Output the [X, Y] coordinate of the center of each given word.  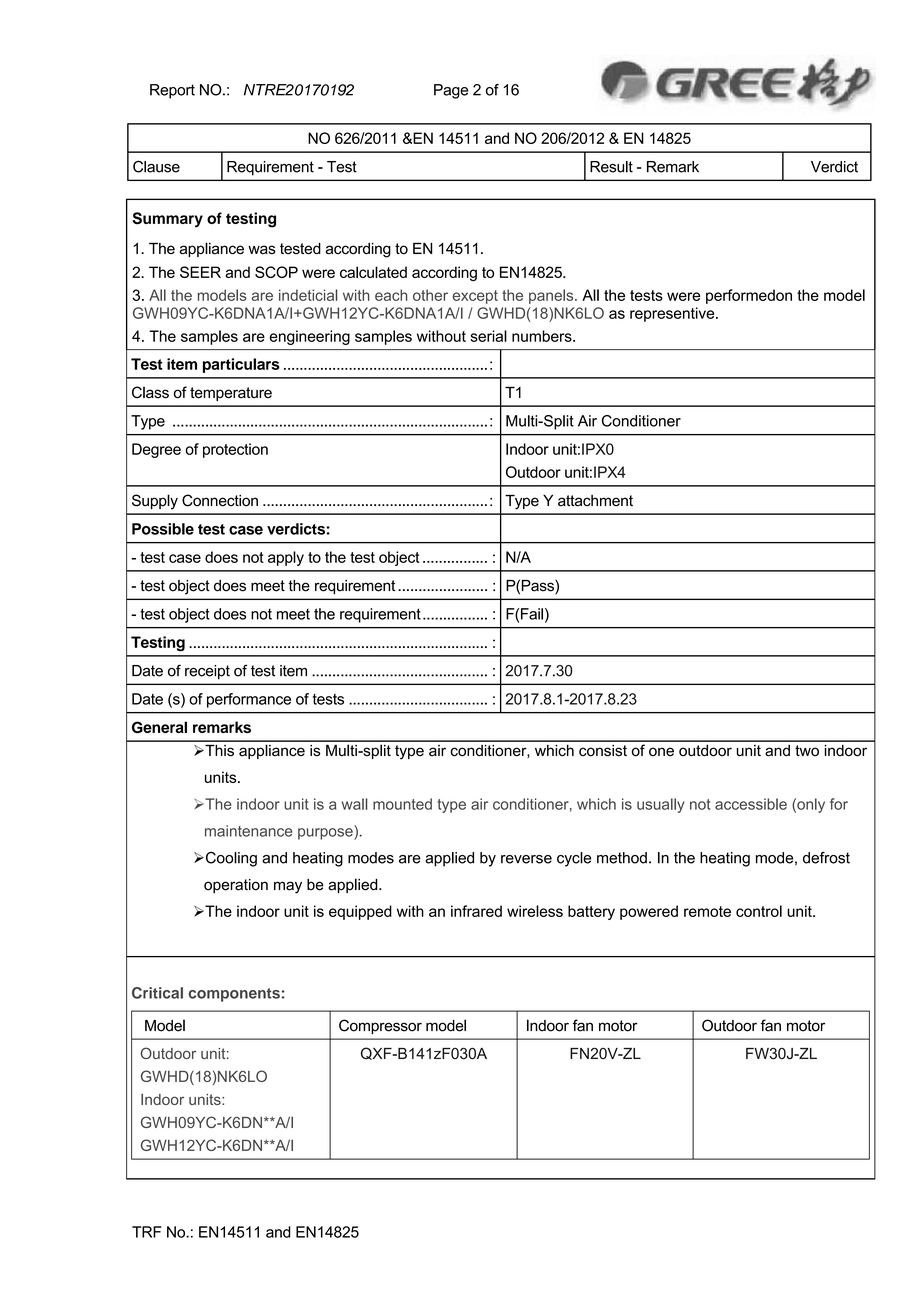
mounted [402, 804]
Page [451, 91]
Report [172, 91]
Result [611, 167]
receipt [207, 672]
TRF [147, 1232]
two [807, 751]
